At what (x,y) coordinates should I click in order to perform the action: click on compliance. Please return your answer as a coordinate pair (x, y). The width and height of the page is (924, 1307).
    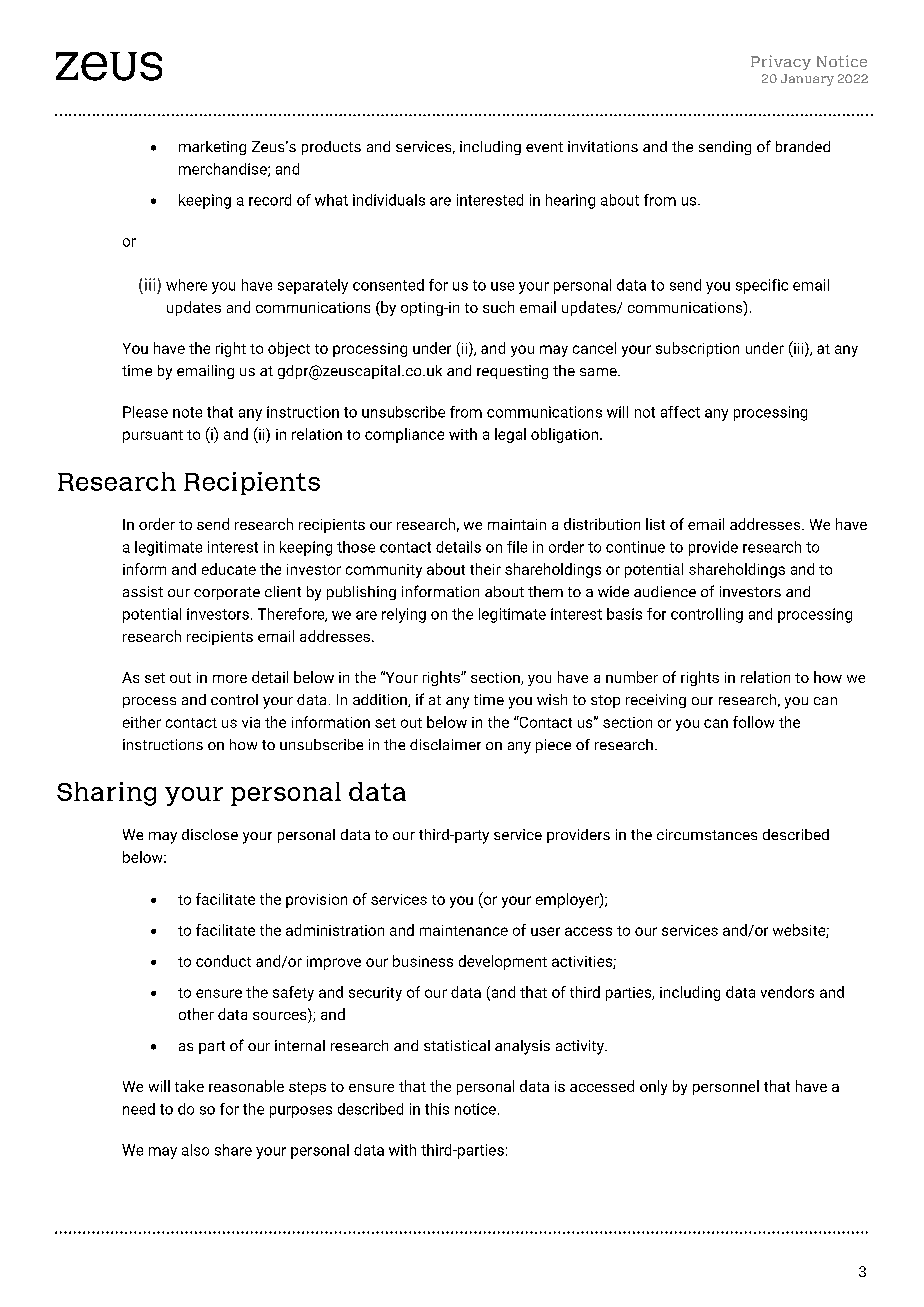
    Looking at the image, I should click on (404, 435).
